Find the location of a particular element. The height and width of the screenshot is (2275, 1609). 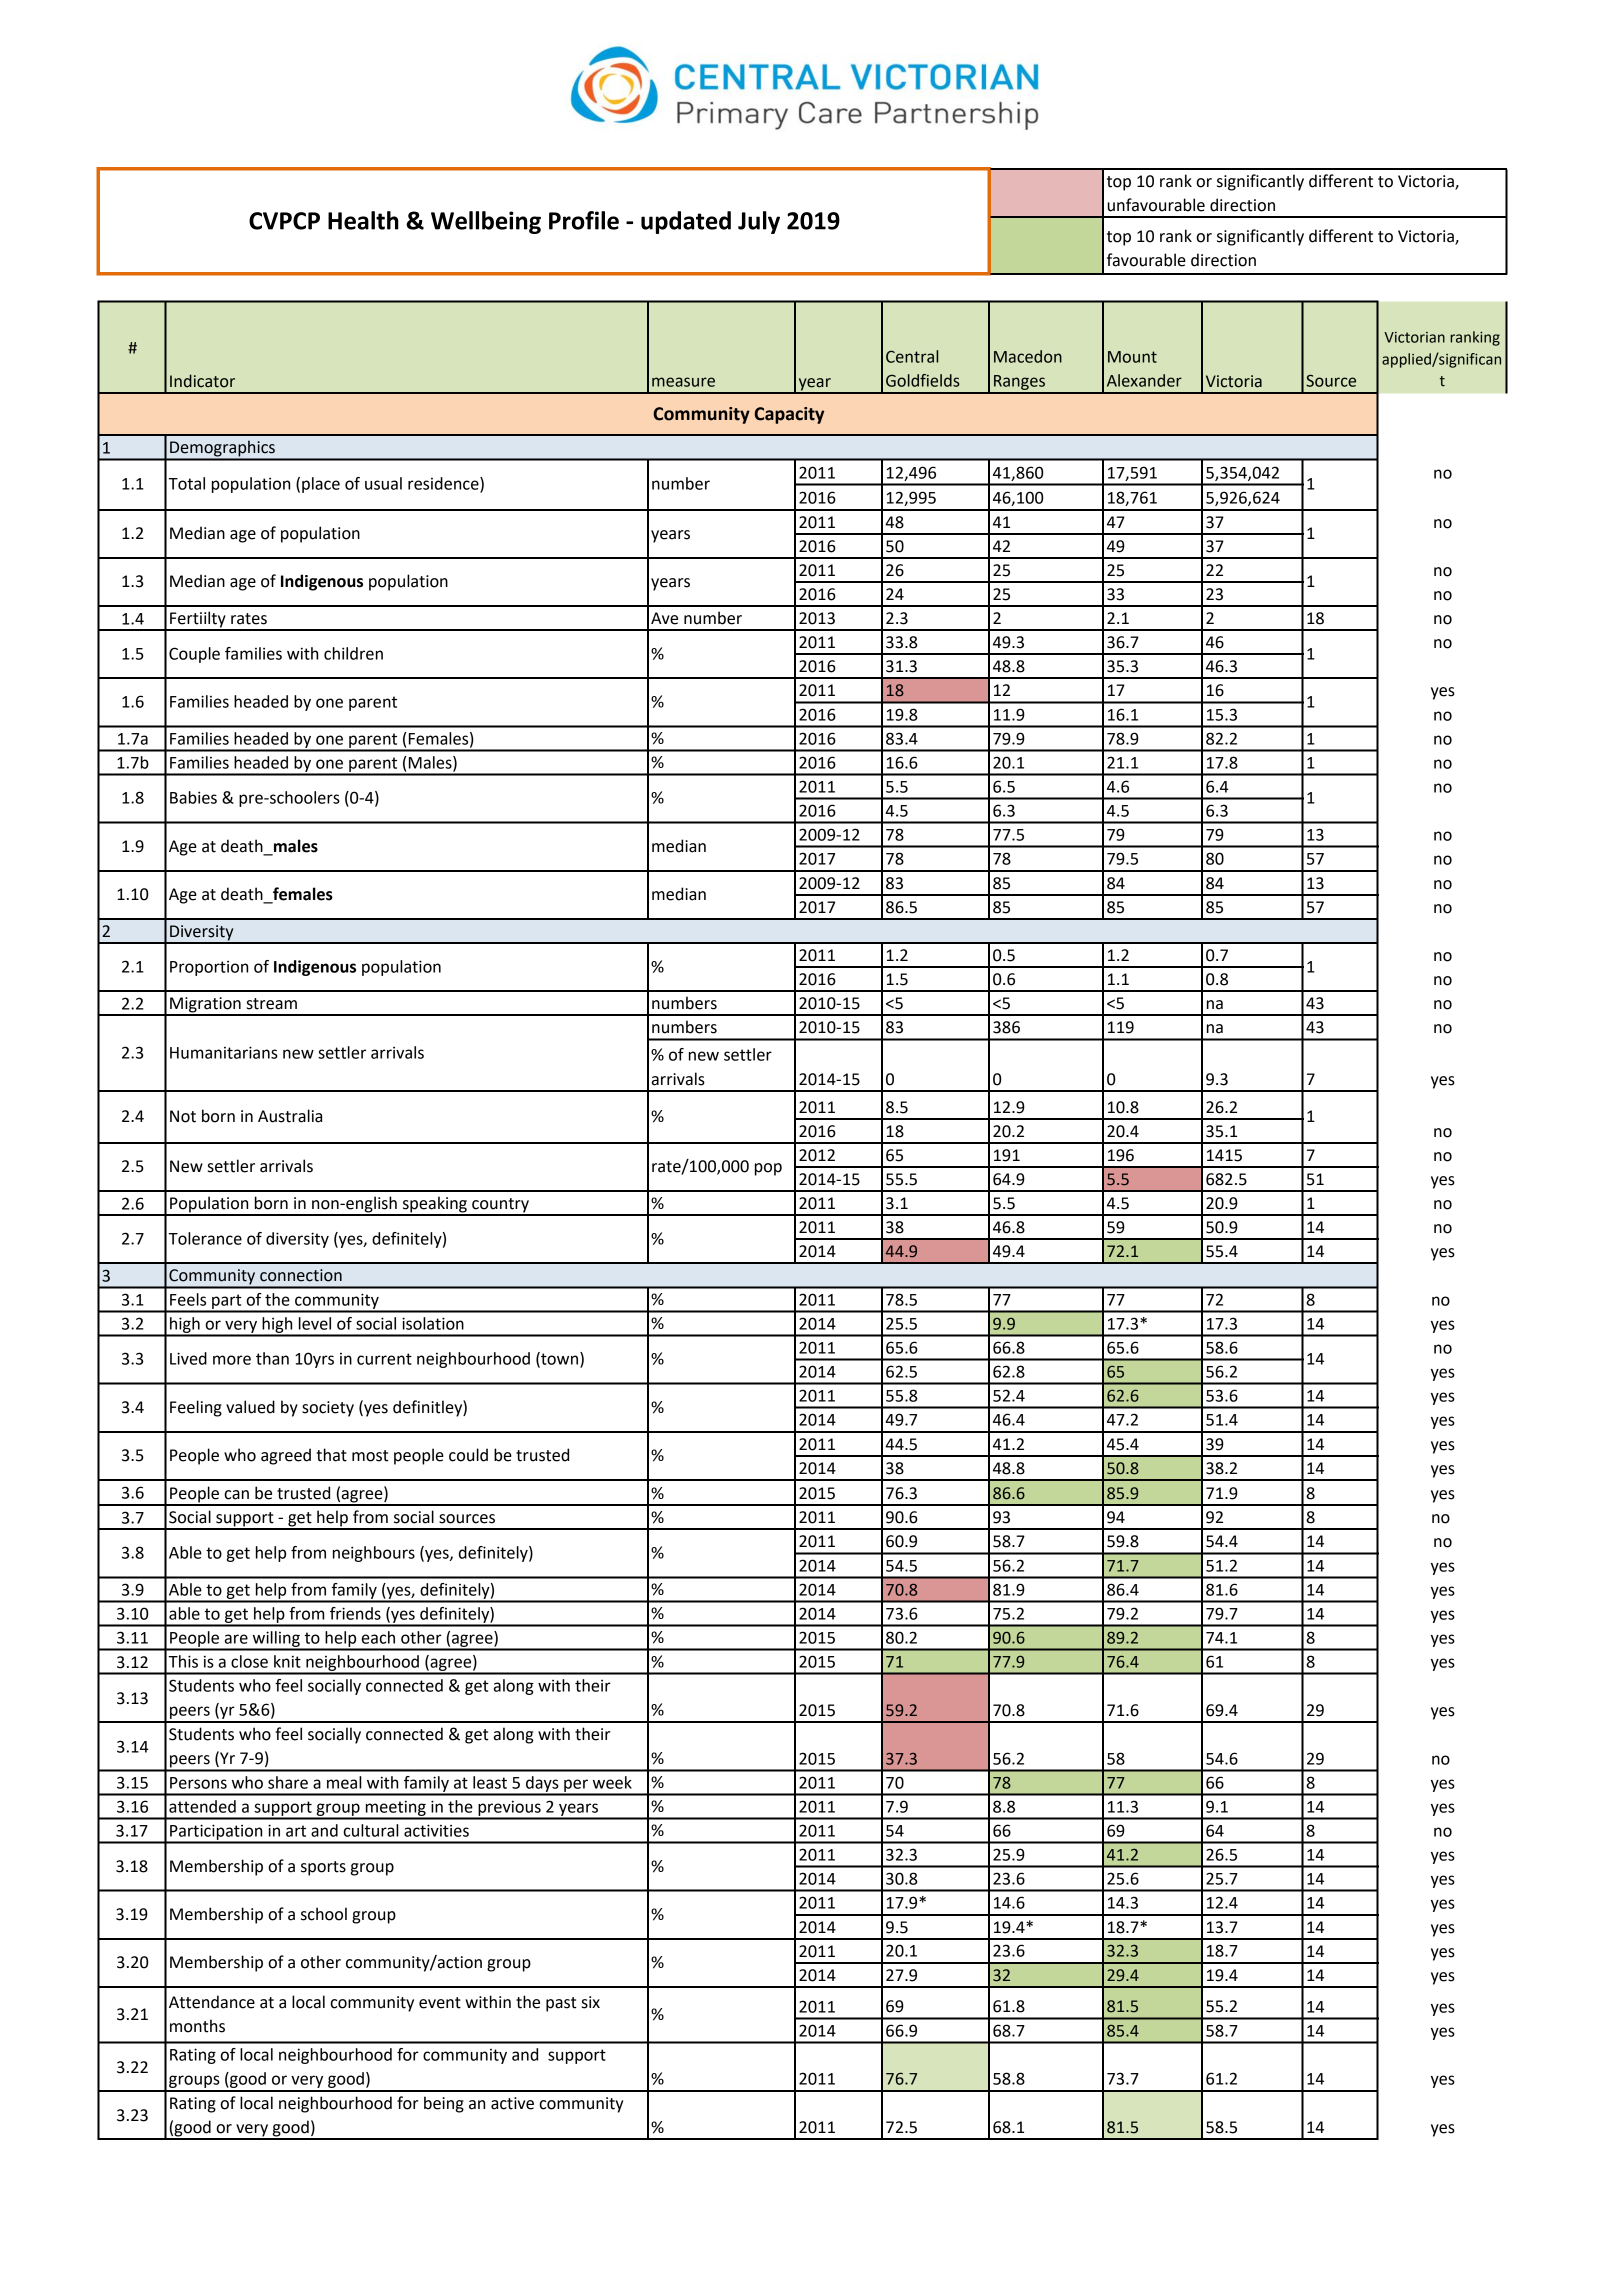

Attendance is located at coordinates (212, 2002).
